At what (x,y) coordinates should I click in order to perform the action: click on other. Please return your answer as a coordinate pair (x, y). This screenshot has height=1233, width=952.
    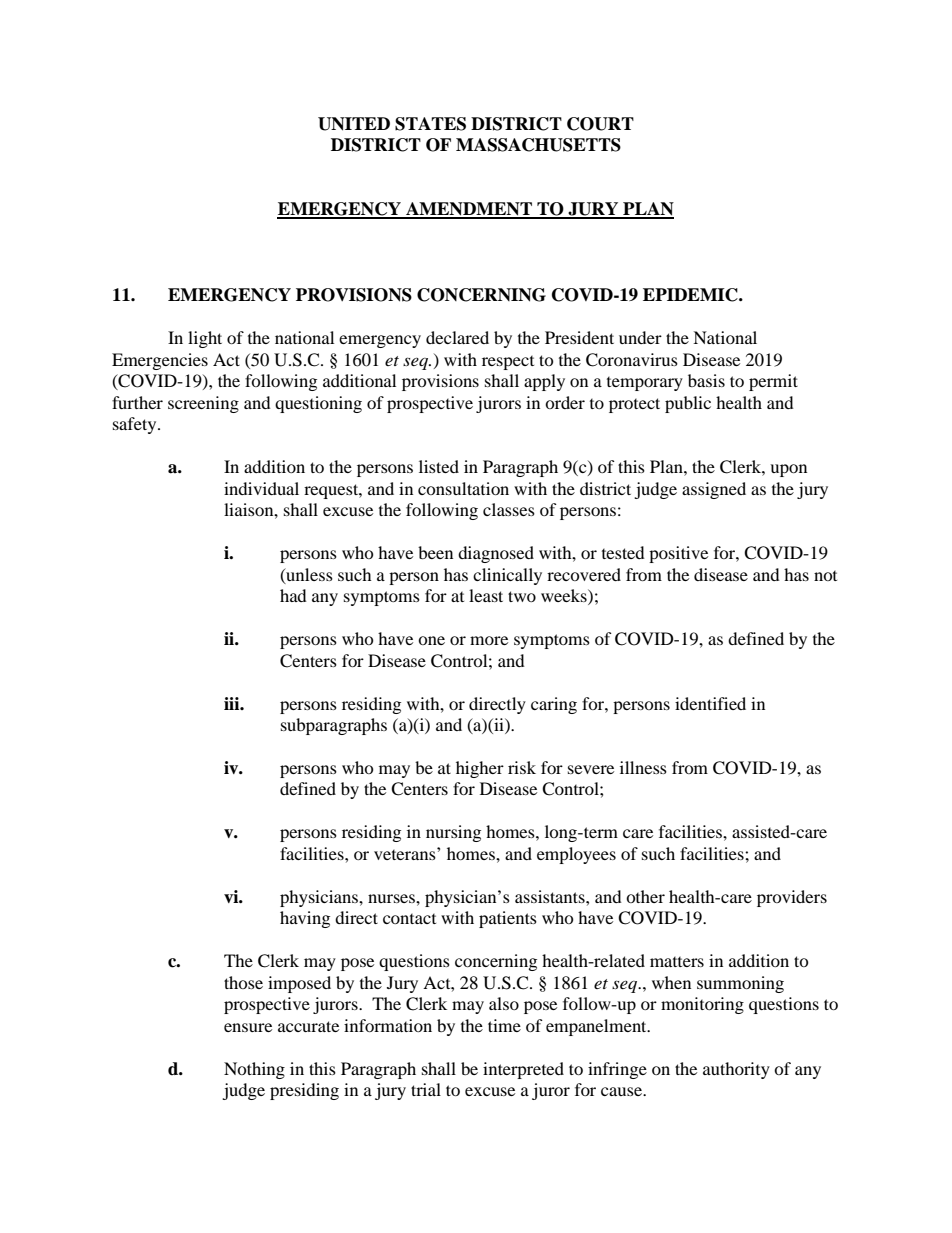
    Looking at the image, I should click on (645, 896).
